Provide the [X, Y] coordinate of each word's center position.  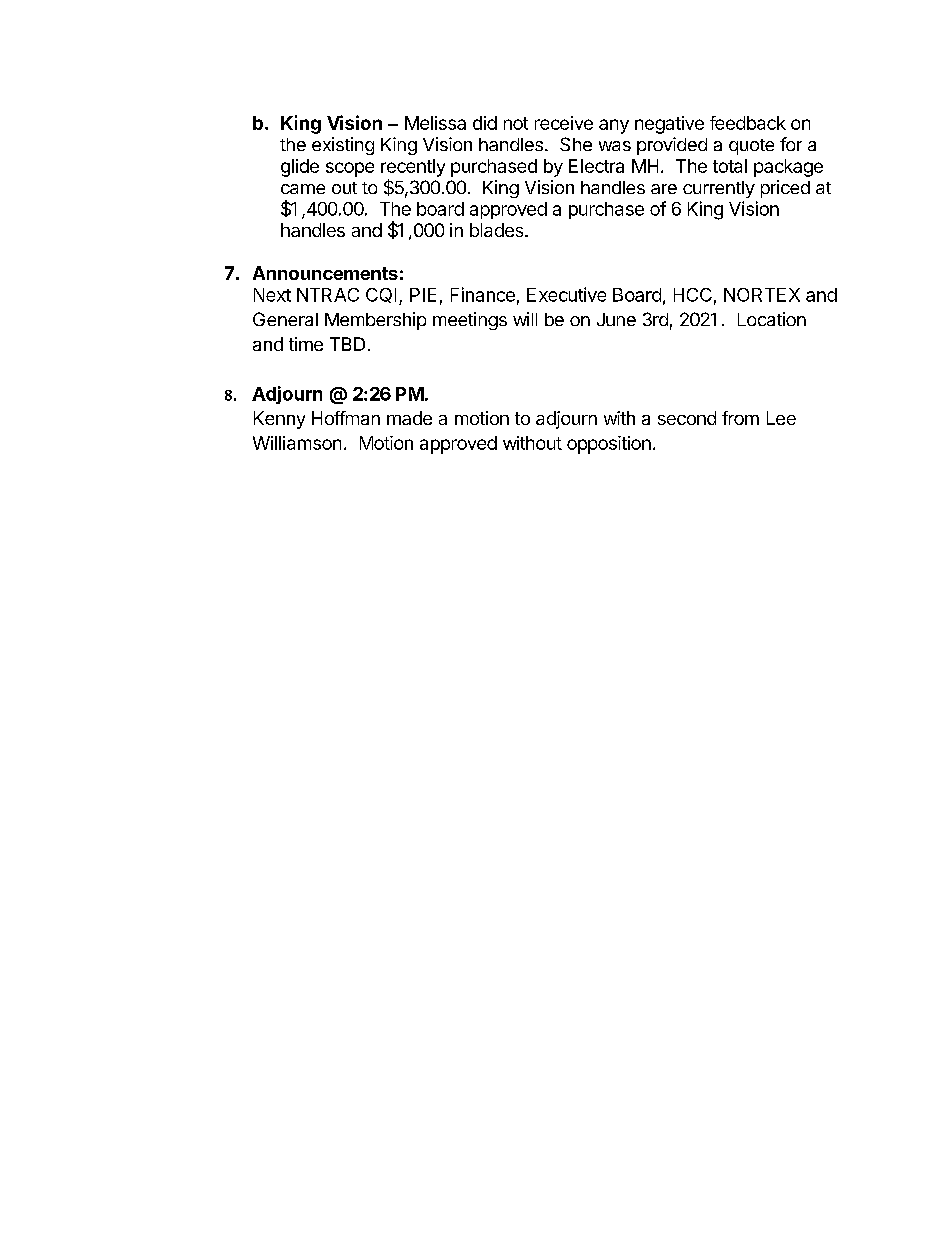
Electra [596, 166]
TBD [347, 344]
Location [772, 319]
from [740, 418]
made [409, 418]
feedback [748, 123]
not [516, 123]
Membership [375, 321]
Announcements [325, 273]
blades [498, 230]
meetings [470, 321]
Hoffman [346, 418]
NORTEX [762, 295]
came [303, 189]
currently [719, 189]
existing [343, 146]
